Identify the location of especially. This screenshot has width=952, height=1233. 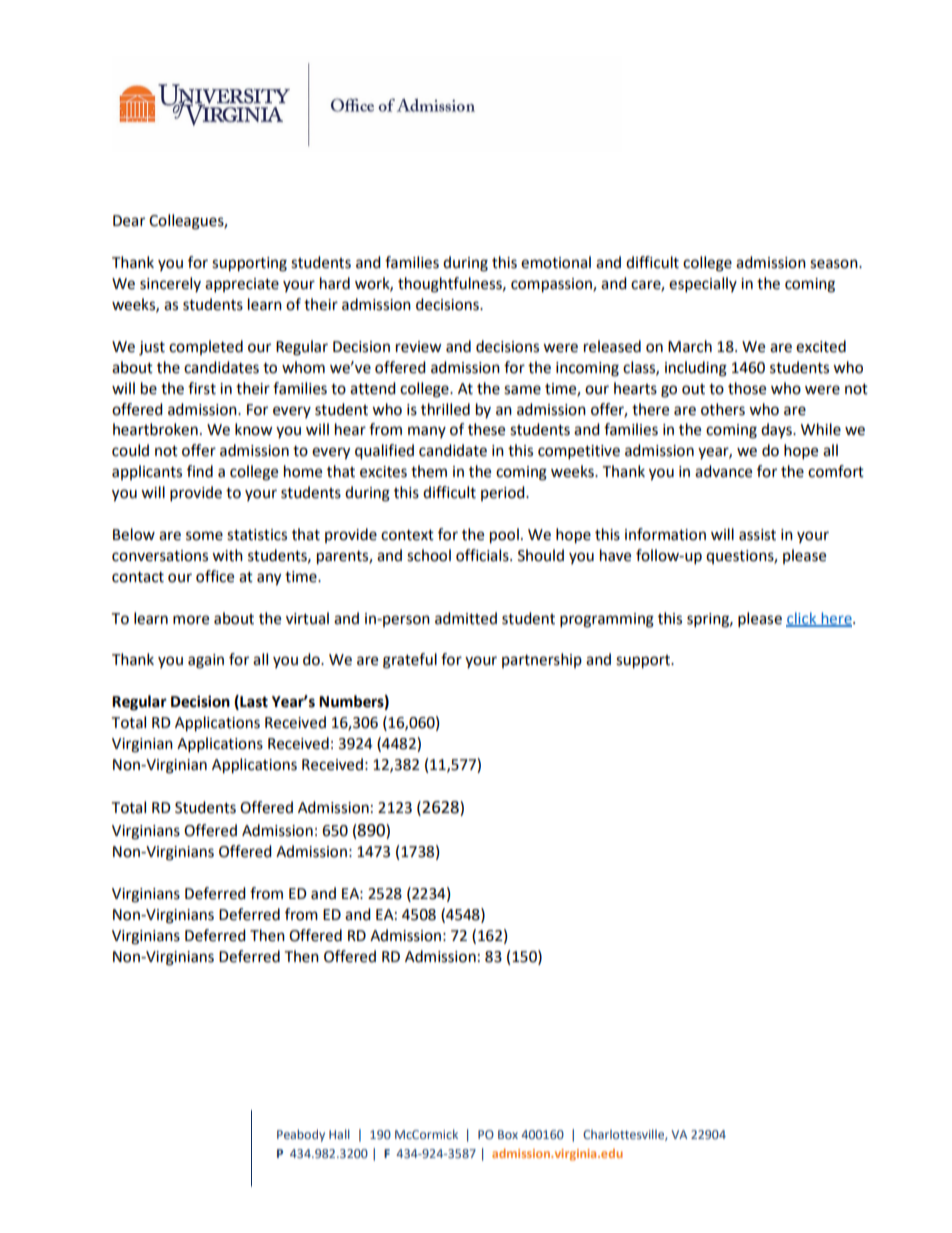
(703, 285).
